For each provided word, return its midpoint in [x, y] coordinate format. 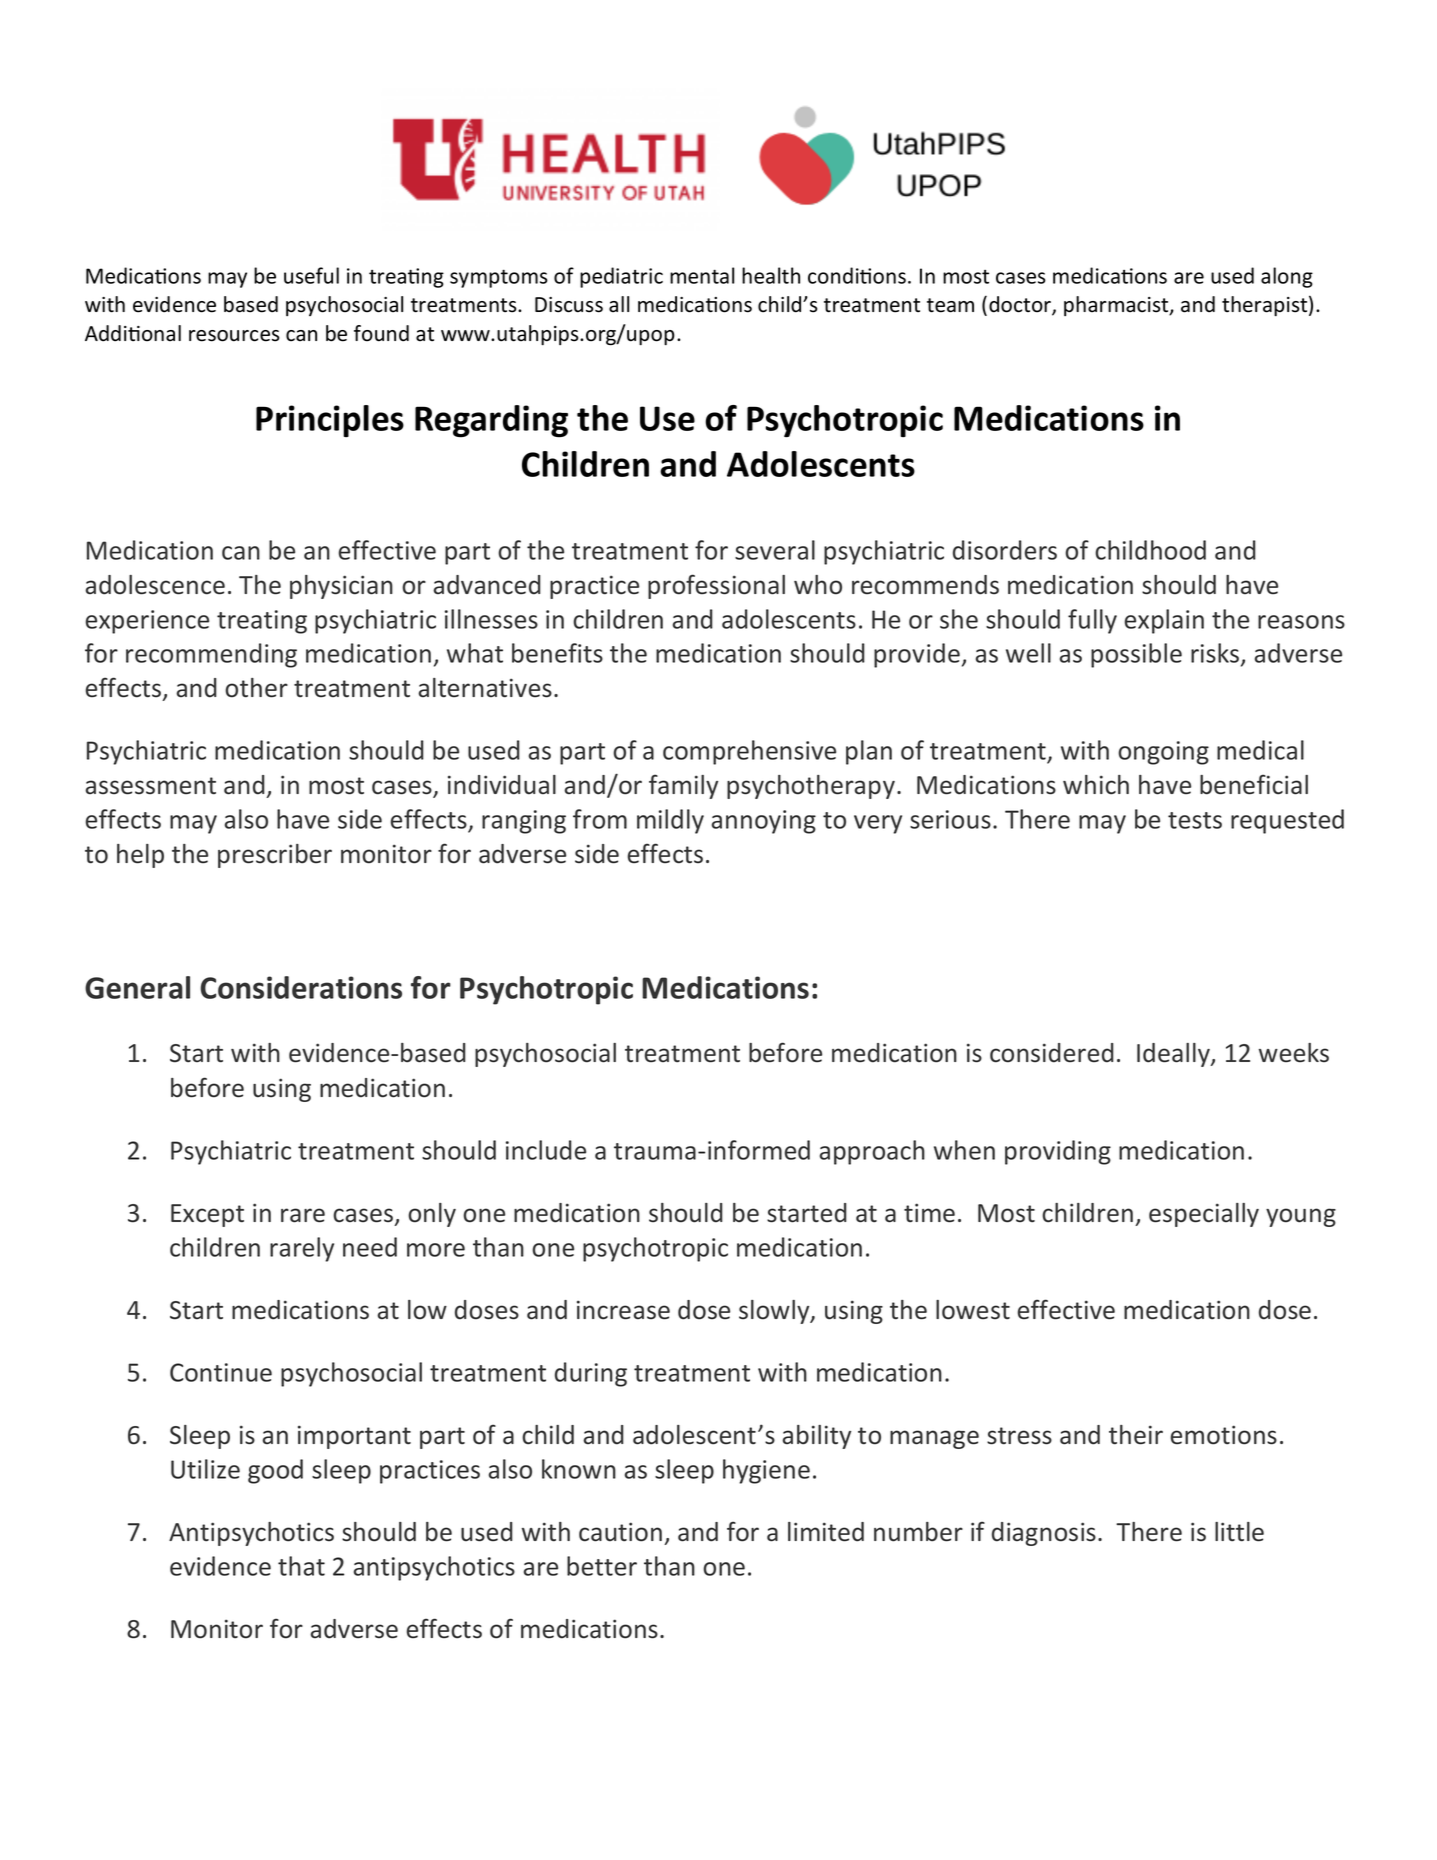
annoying [764, 822]
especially [1204, 1215]
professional [716, 586]
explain [1164, 621]
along [1287, 277]
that [301, 1566]
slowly [775, 1312]
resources [234, 336]
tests [1195, 820]
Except [207, 1215]
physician [341, 587]
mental [702, 275]
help [140, 856]
